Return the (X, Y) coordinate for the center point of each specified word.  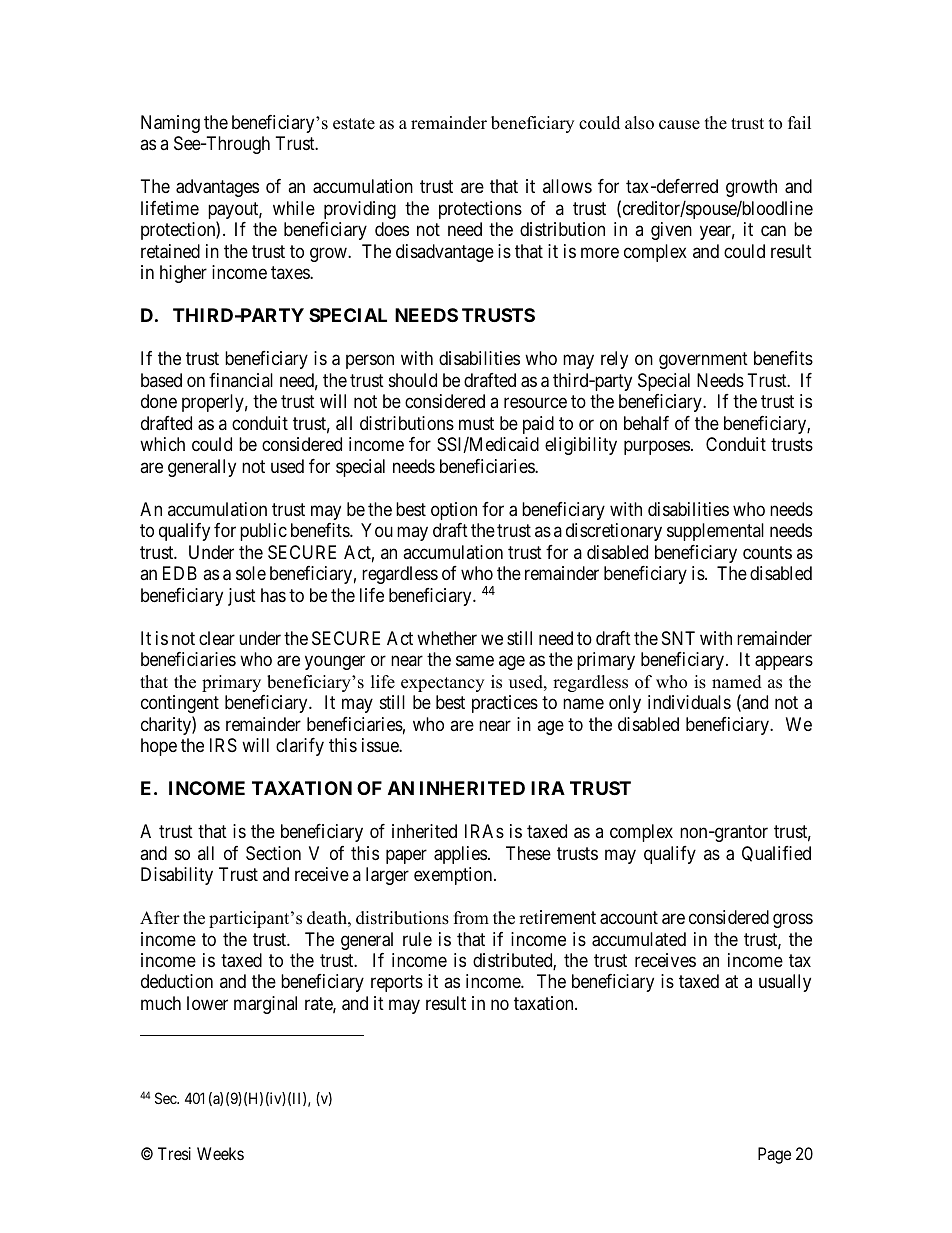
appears (784, 663)
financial (241, 380)
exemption (454, 876)
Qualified (776, 854)
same (475, 661)
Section (273, 853)
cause (679, 125)
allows (567, 186)
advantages (217, 188)
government (703, 361)
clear (217, 638)
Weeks (220, 1153)
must (476, 423)
